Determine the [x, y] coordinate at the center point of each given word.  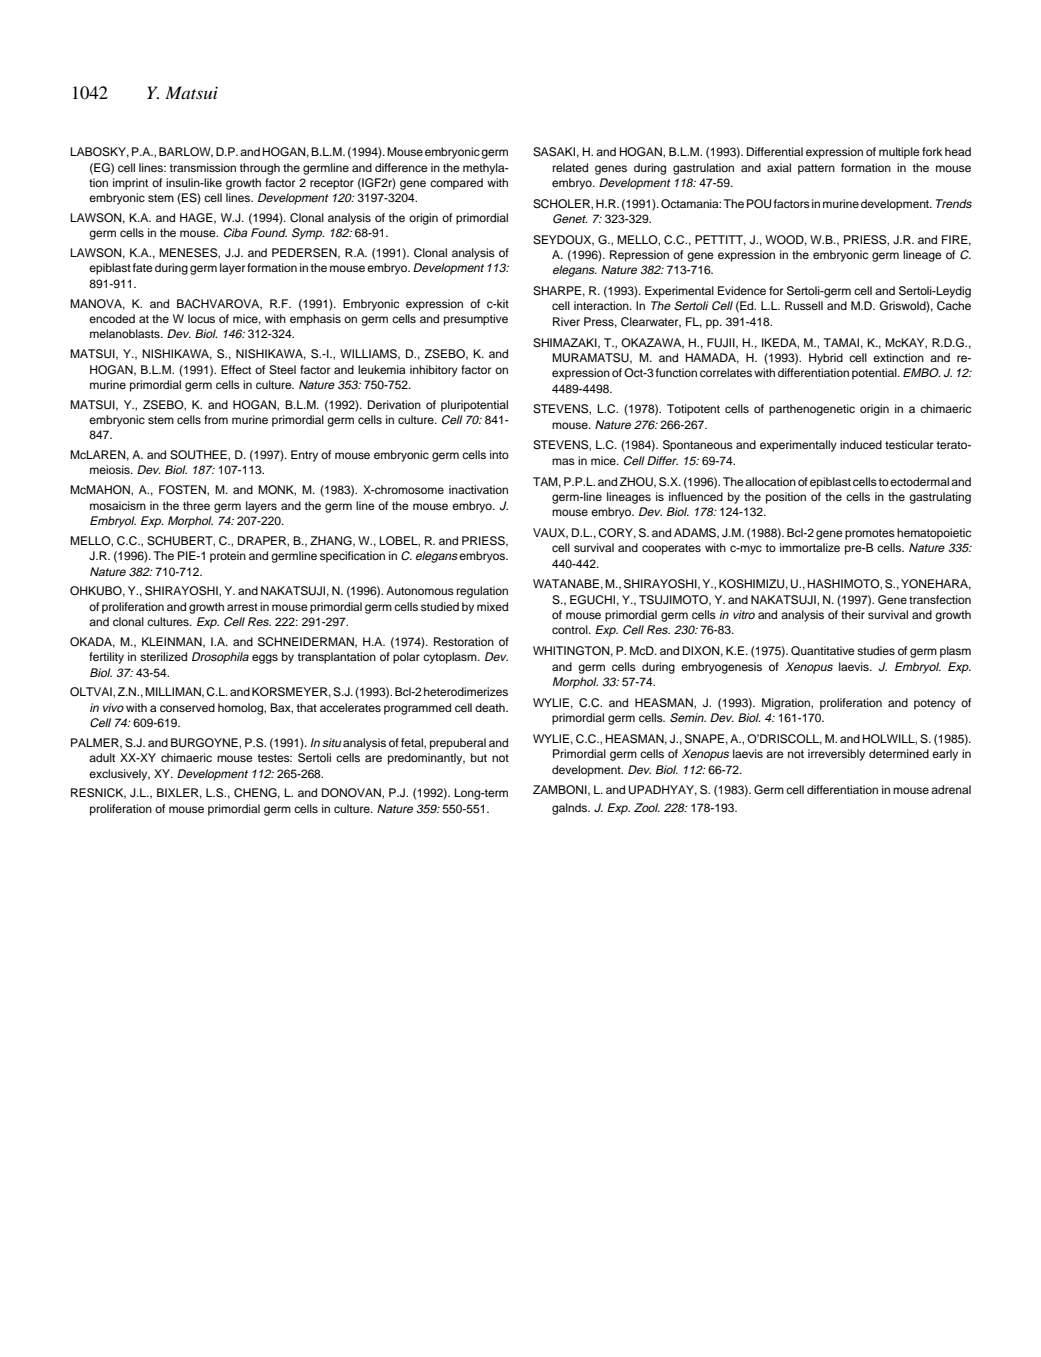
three [196, 505]
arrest [242, 607]
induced [861, 444]
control [571, 629]
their [853, 614]
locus [201, 318]
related [570, 167]
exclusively [119, 775]
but [479, 757]
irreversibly [836, 755]
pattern [816, 169]
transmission [202, 167]
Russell [804, 305]
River [566, 321]
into [499, 454]
